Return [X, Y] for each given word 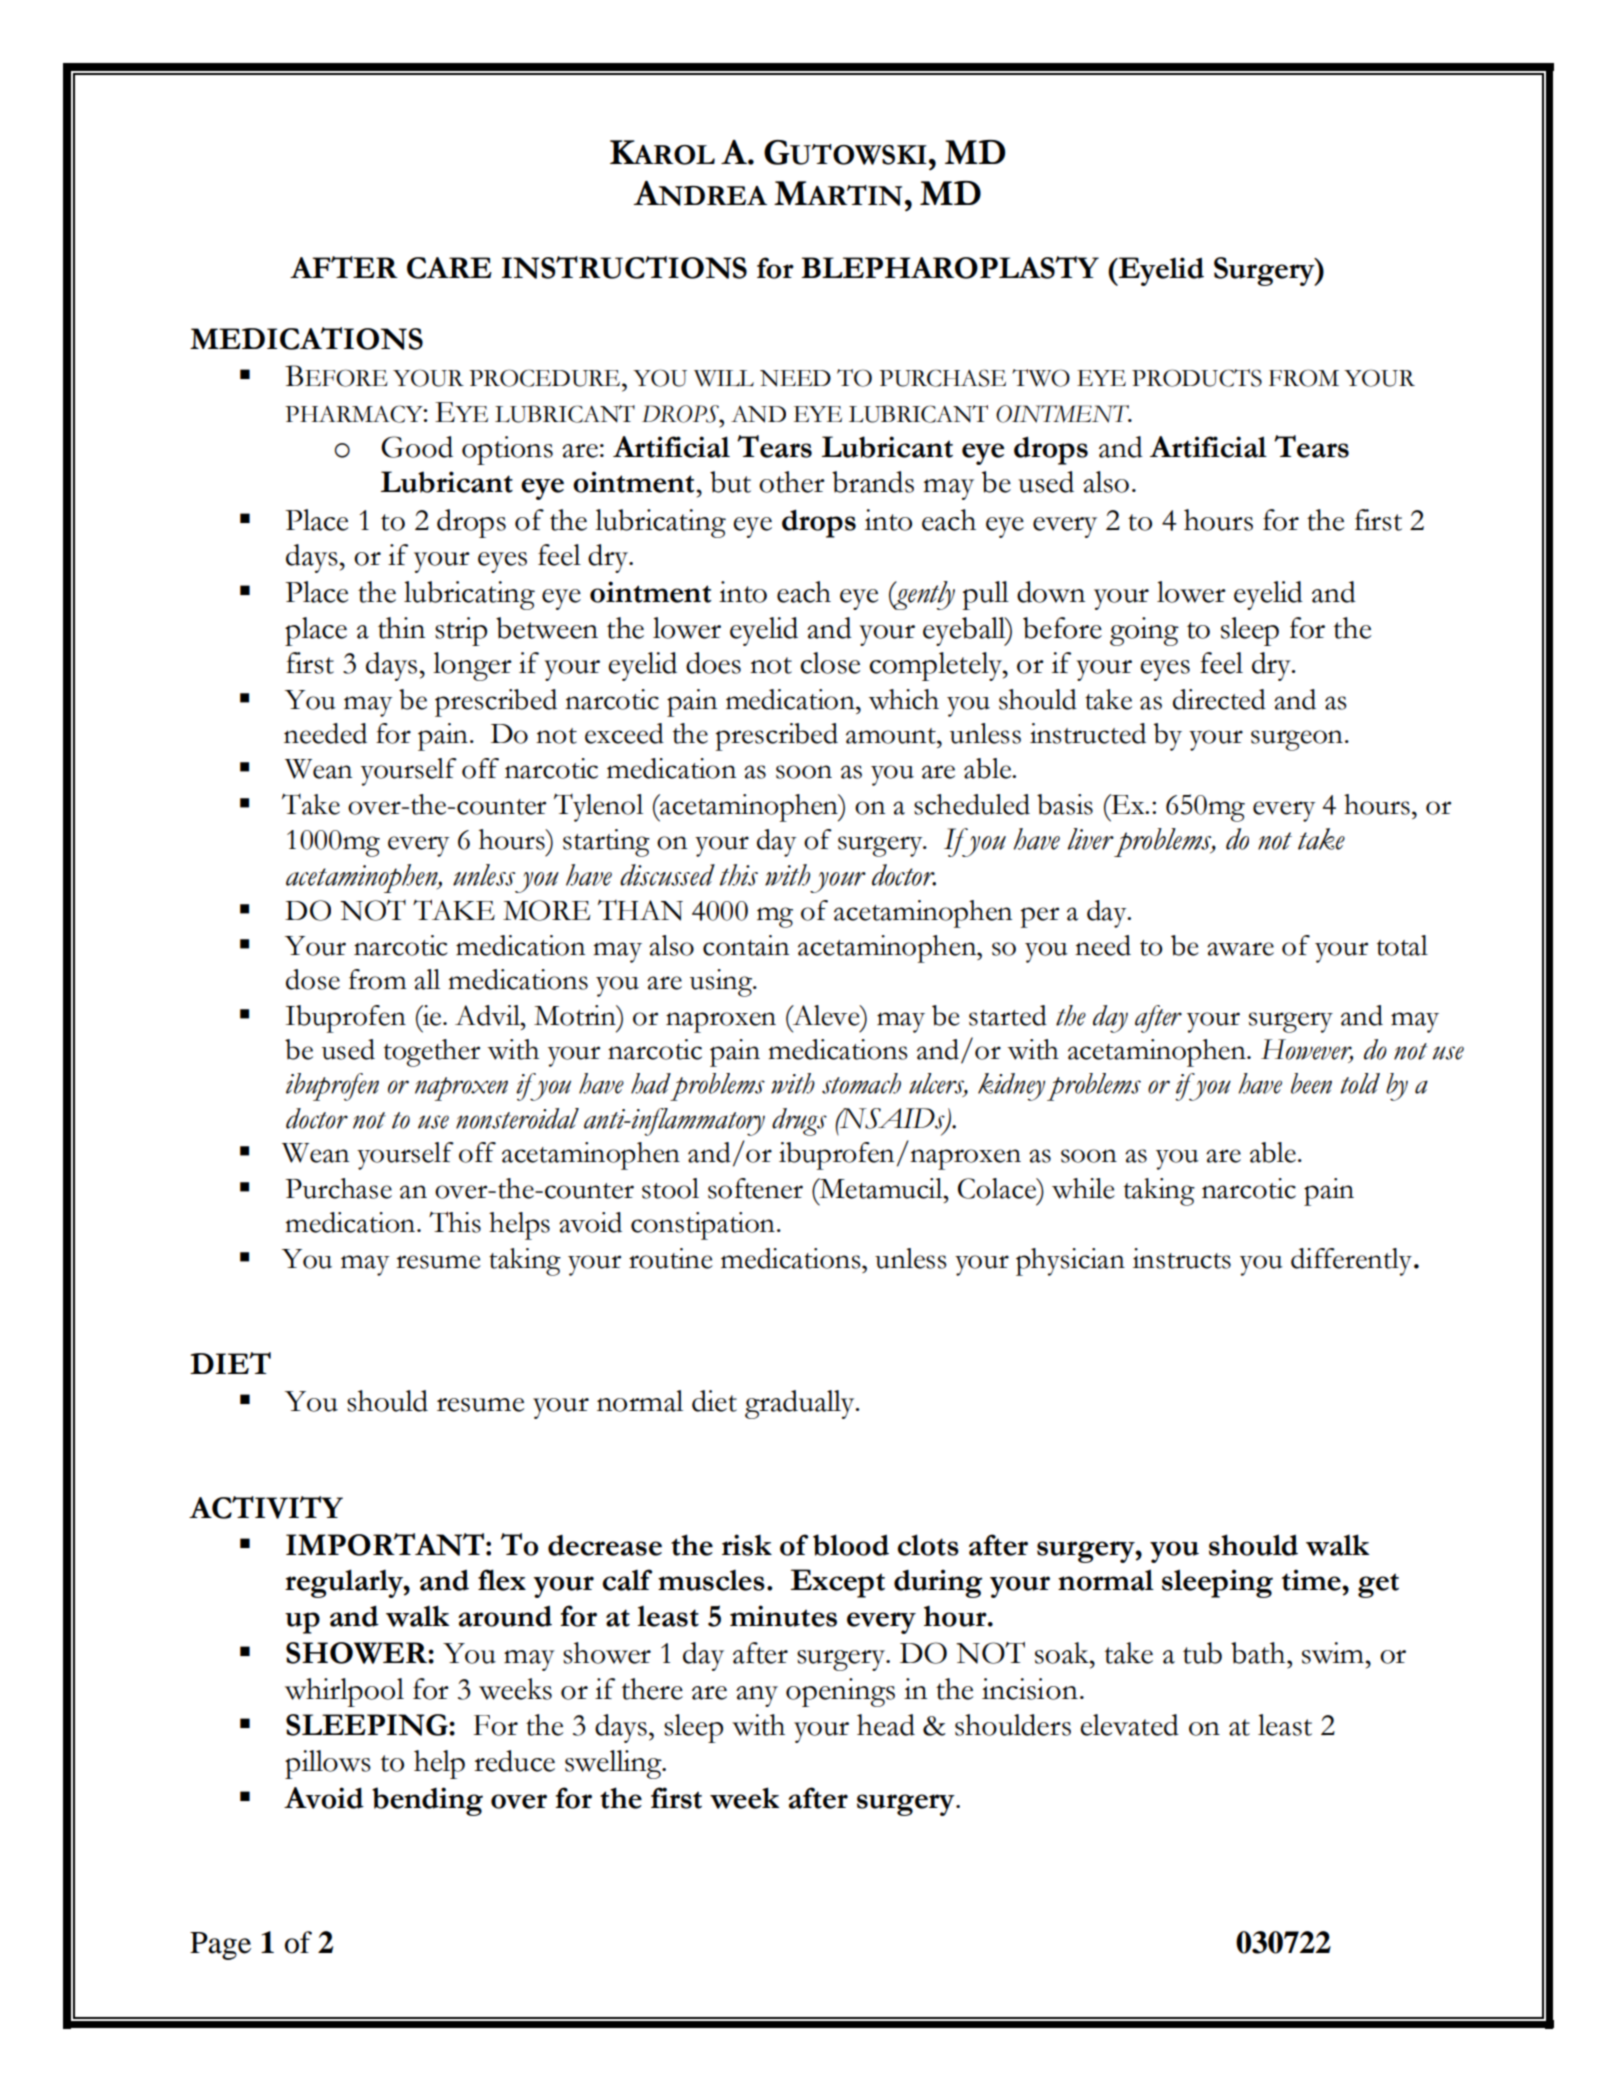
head [886, 1725]
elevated [1129, 1725]
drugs [799, 1122]
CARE [449, 268]
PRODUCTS [1197, 378]
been [1311, 1083]
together [432, 1053]
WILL [724, 378]
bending [427, 1801]
